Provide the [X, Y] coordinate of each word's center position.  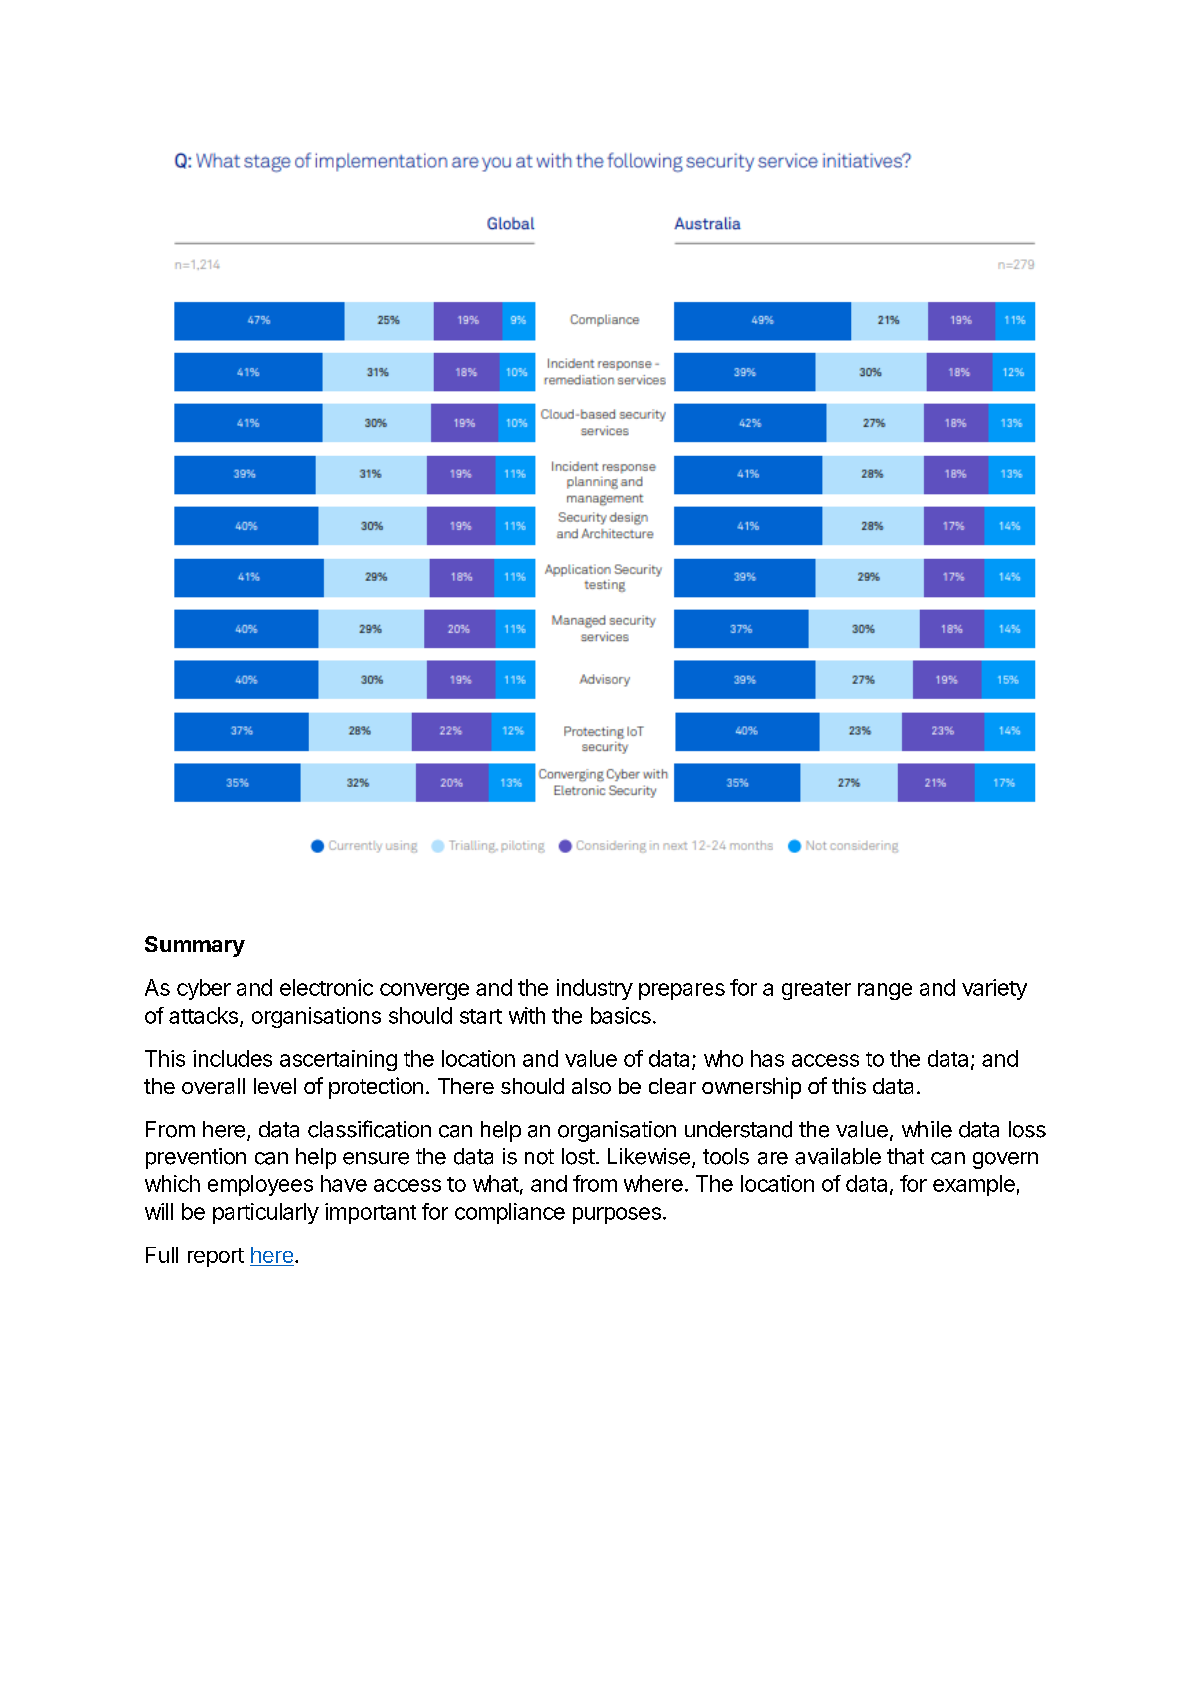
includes [232, 1058]
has [767, 1058]
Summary [195, 946]
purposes [617, 1215]
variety [994, 989]
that [905, 1156]
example [974, 1185]
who [723, 1058]
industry [595, 989]
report [216, 1257]
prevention [196, 1158]
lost [578, 1156]
